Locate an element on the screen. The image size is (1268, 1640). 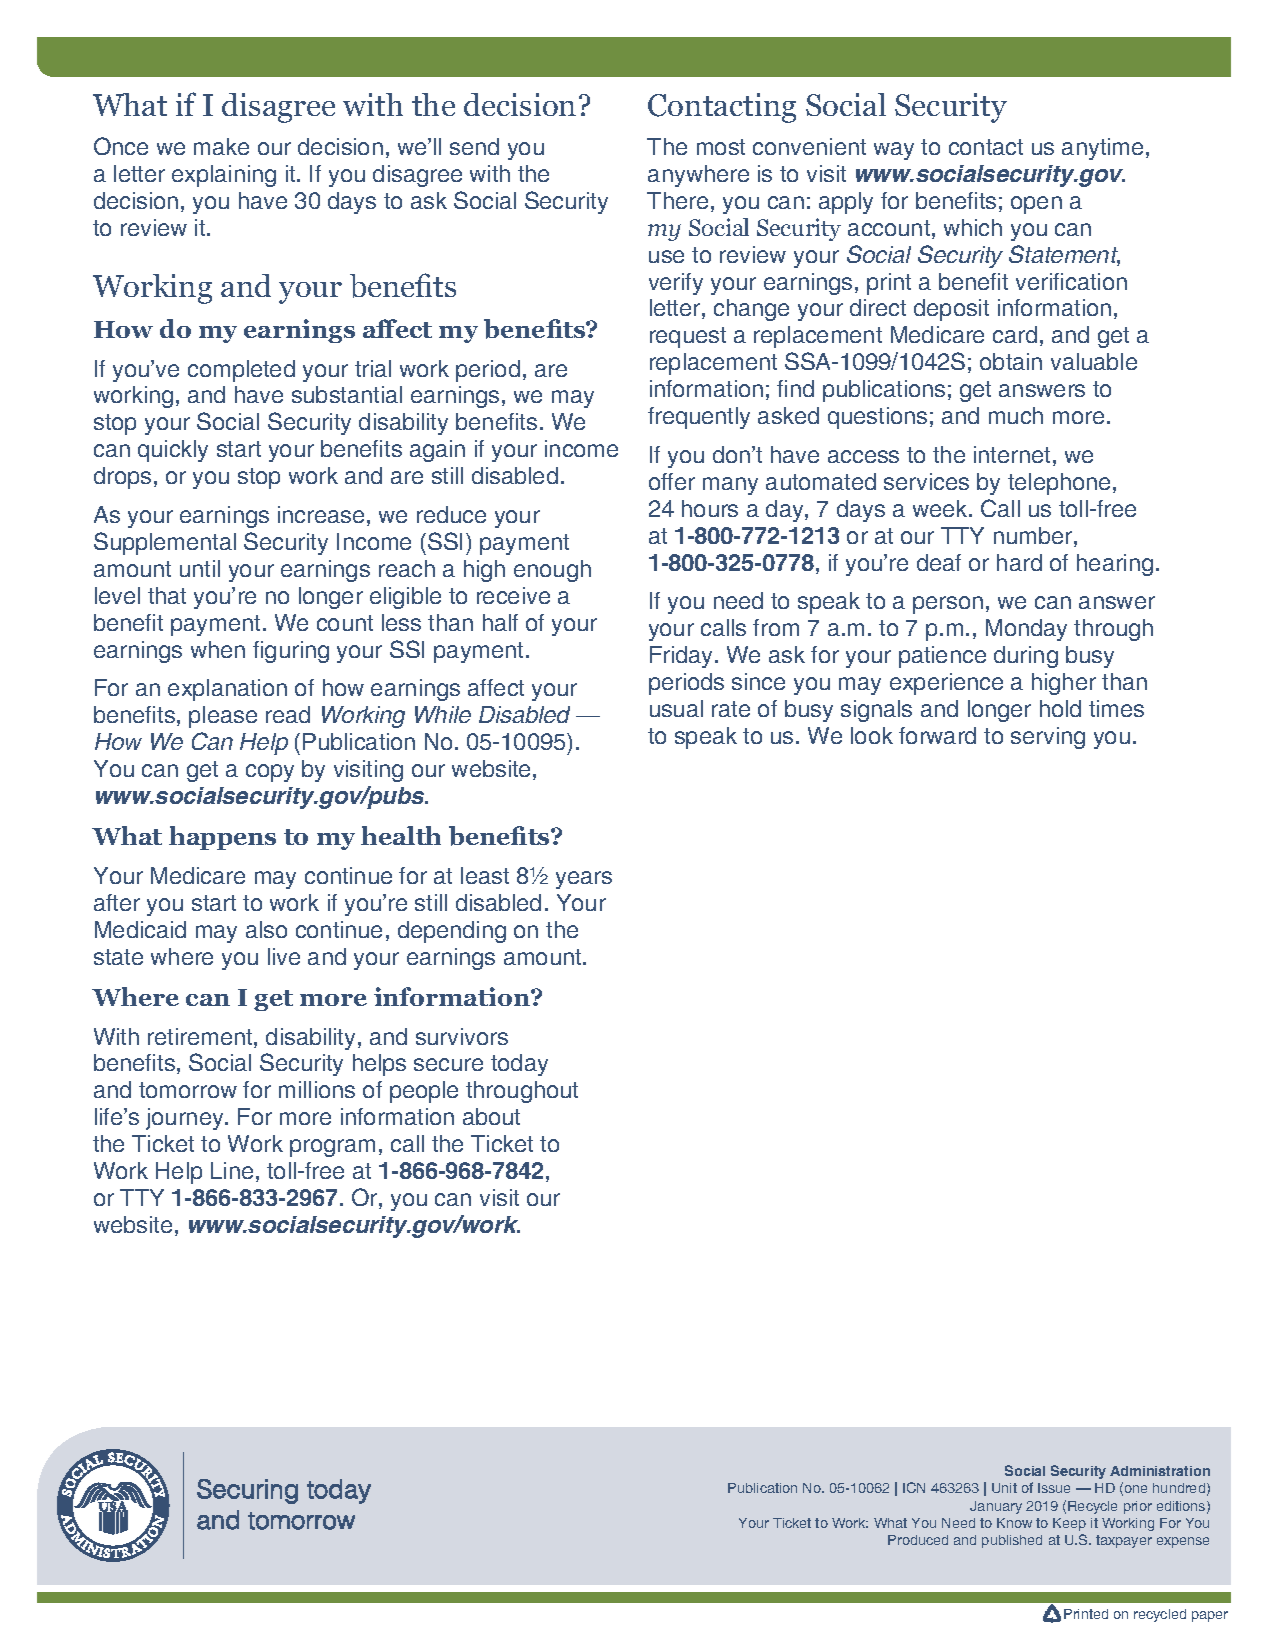
Produced is located at coordinates (918, 1540).
